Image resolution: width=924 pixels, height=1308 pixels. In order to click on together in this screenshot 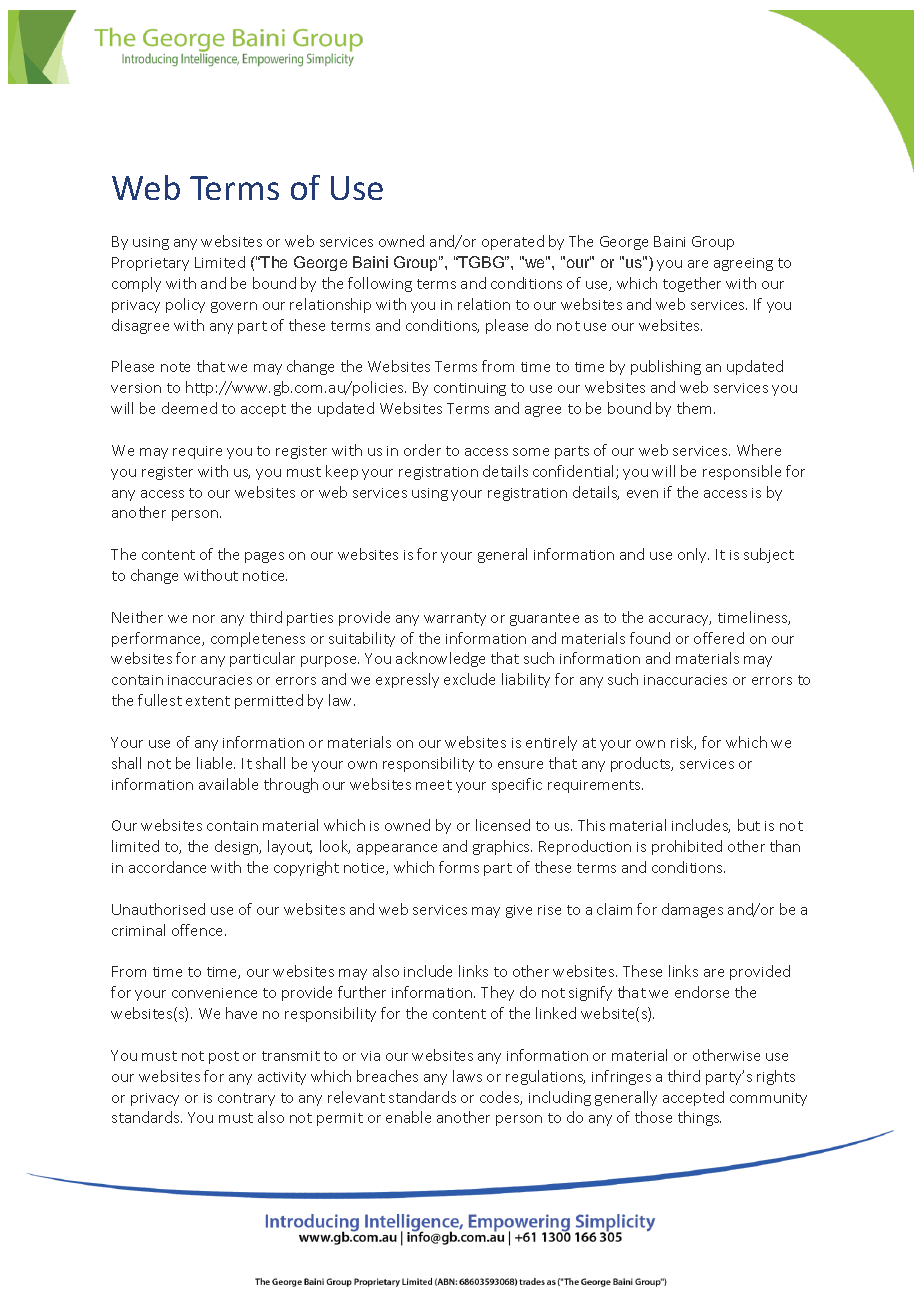, I will do `click(692, 284)`.
